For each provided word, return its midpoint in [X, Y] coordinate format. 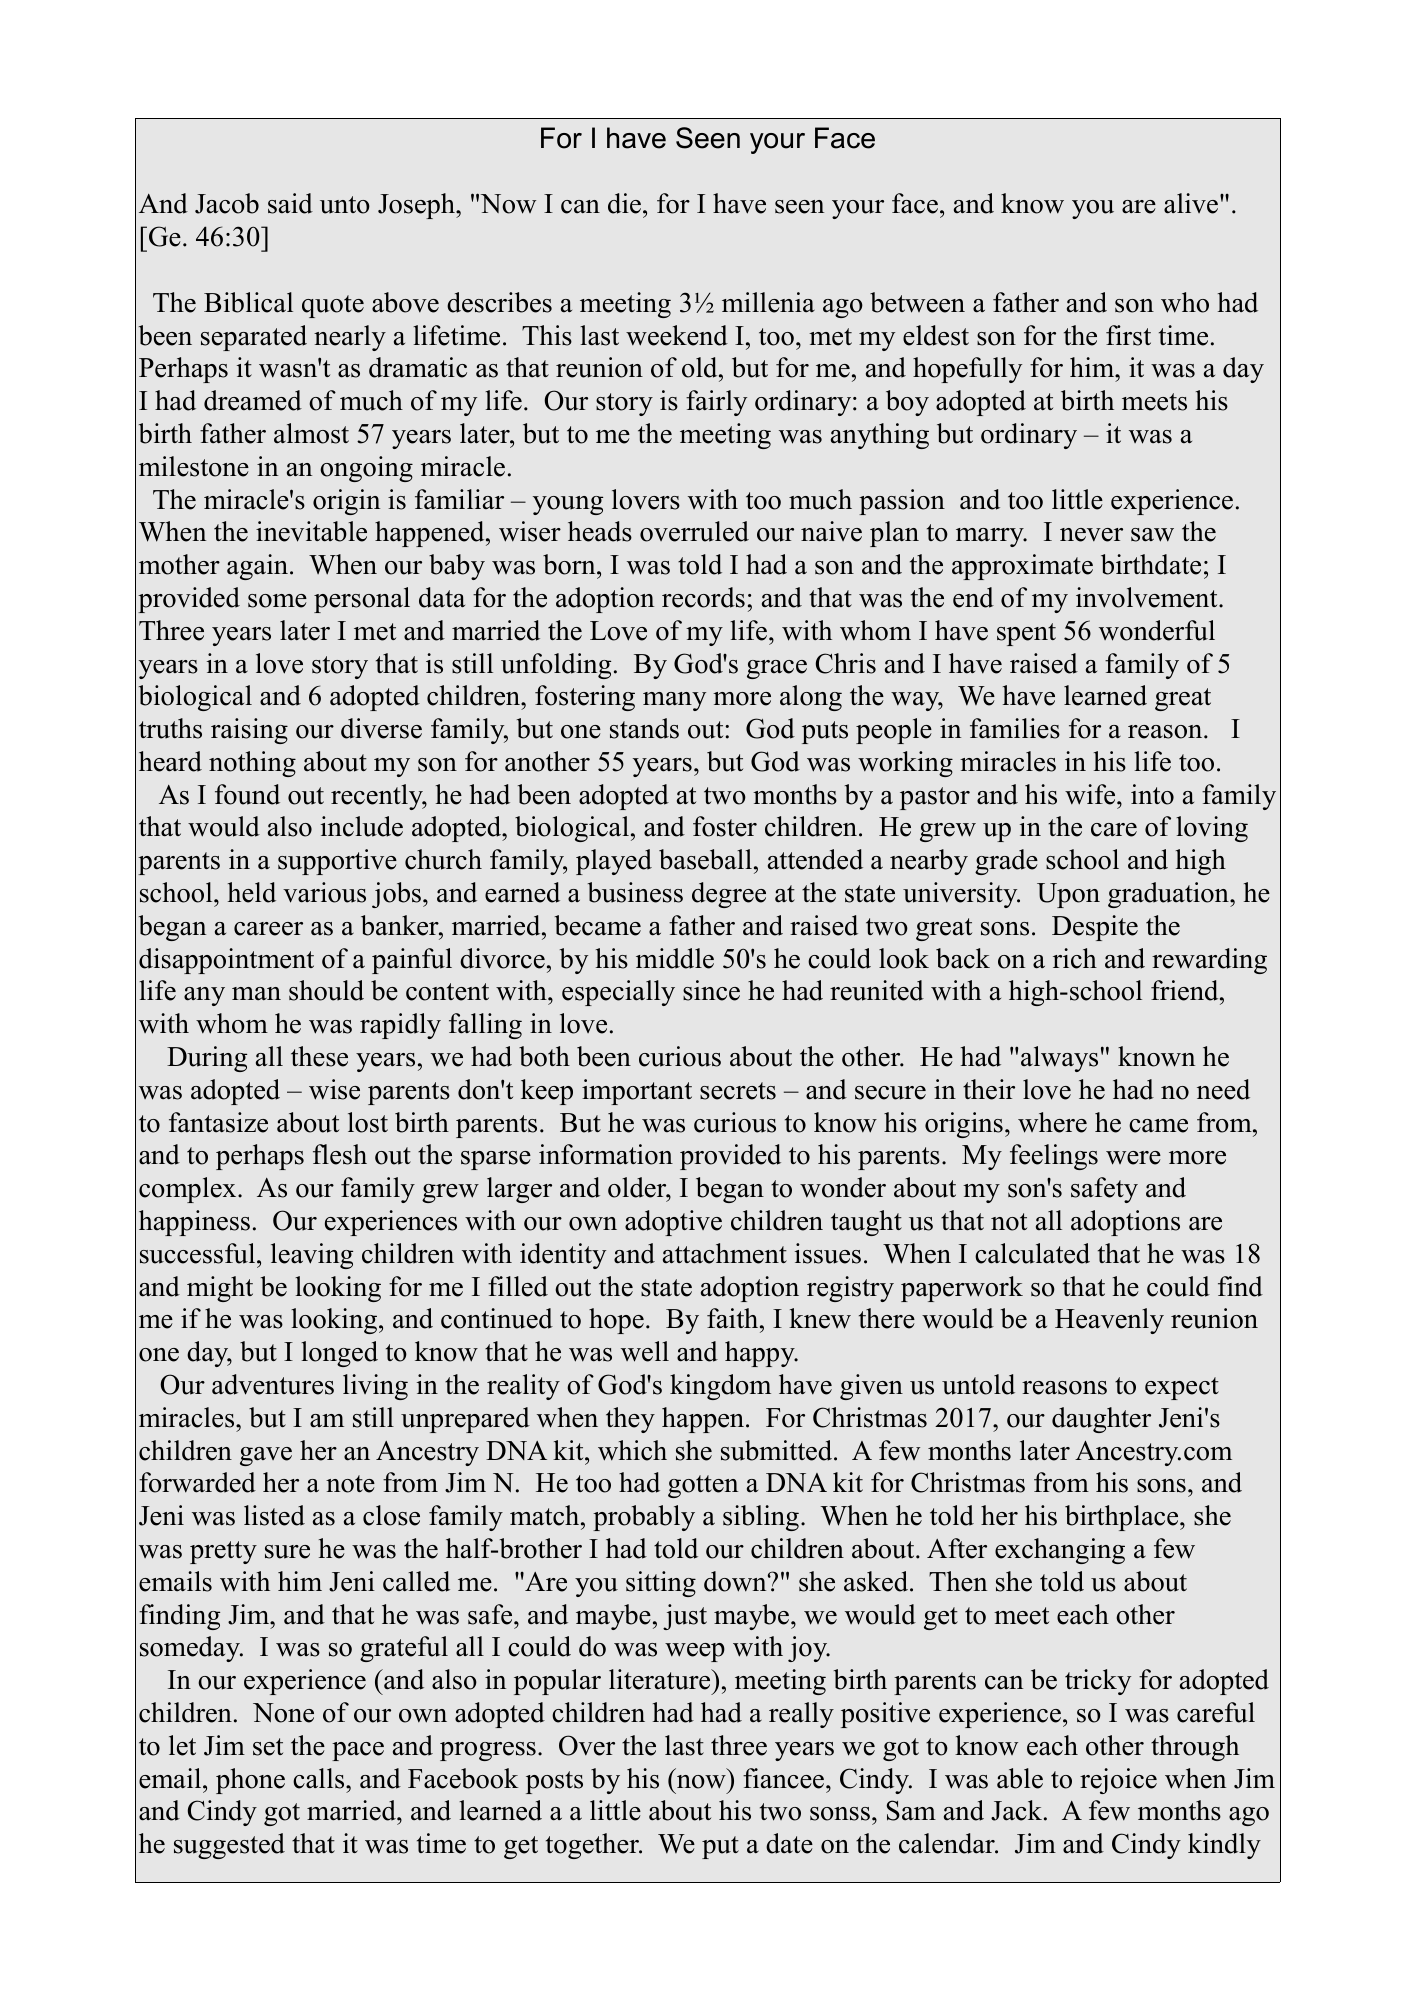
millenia [768, 302]
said [290, 203]
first [1128, 335]
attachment [725, 1253]
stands [644, 728]
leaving [312, 1256]
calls [320, 1778]
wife [1091, 794]
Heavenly [1109, 1321]
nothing [252, 764]
